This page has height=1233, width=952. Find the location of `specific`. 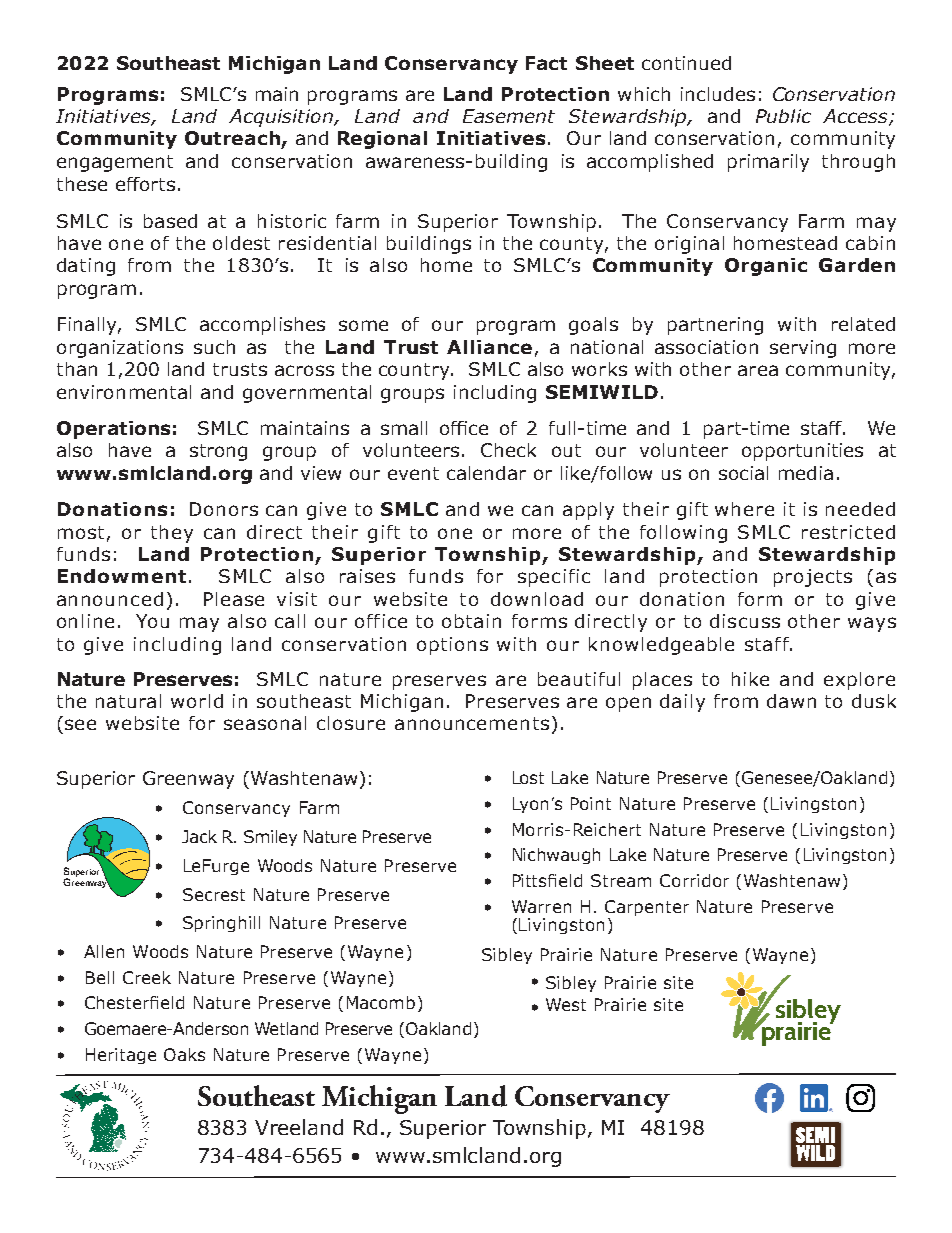

specific is located at coordinates (554, 578).
